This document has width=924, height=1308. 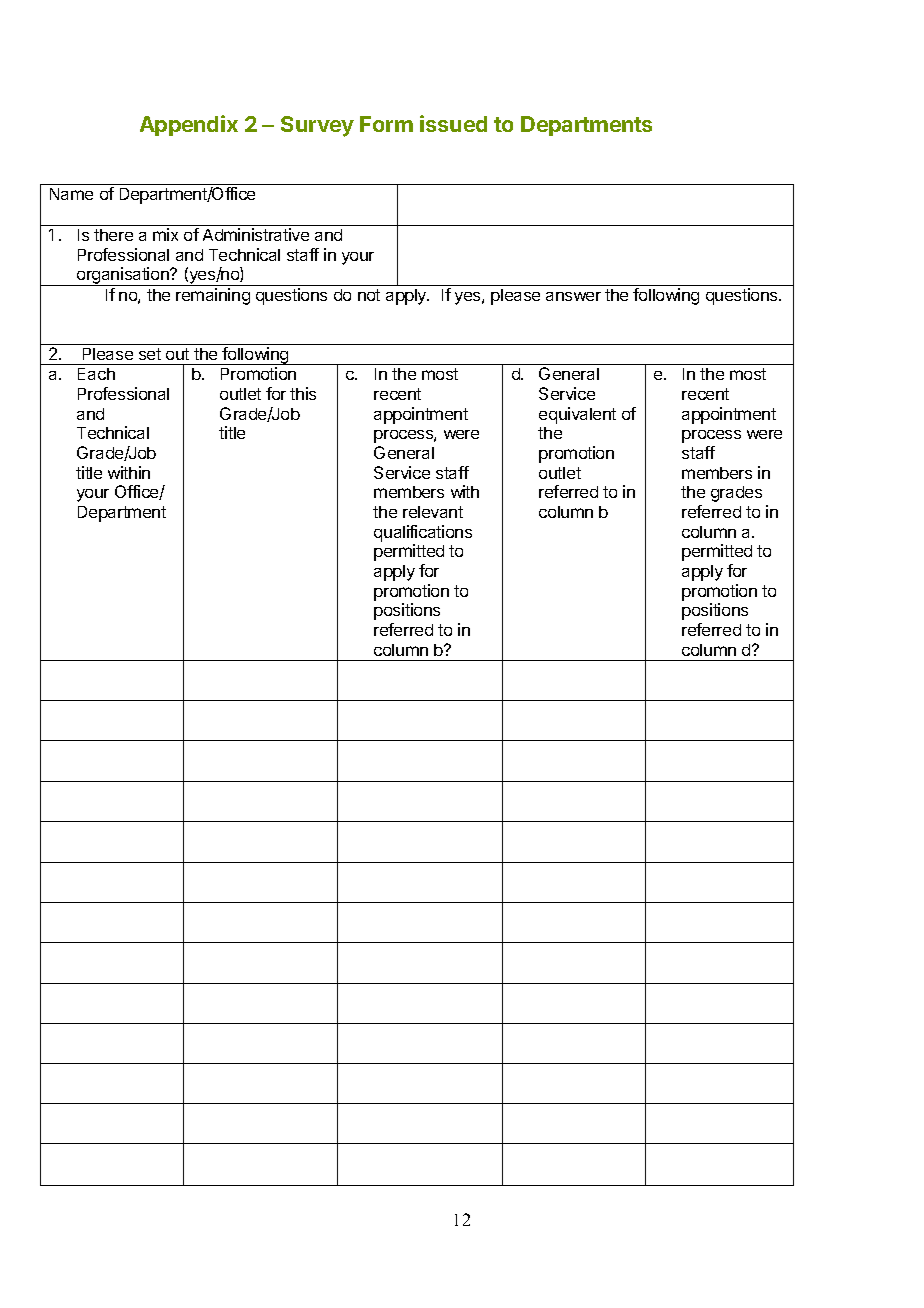 What do you see at coordinates (577, 415) in the document?
I see `equivalent` at bounding box center [577, 415].
